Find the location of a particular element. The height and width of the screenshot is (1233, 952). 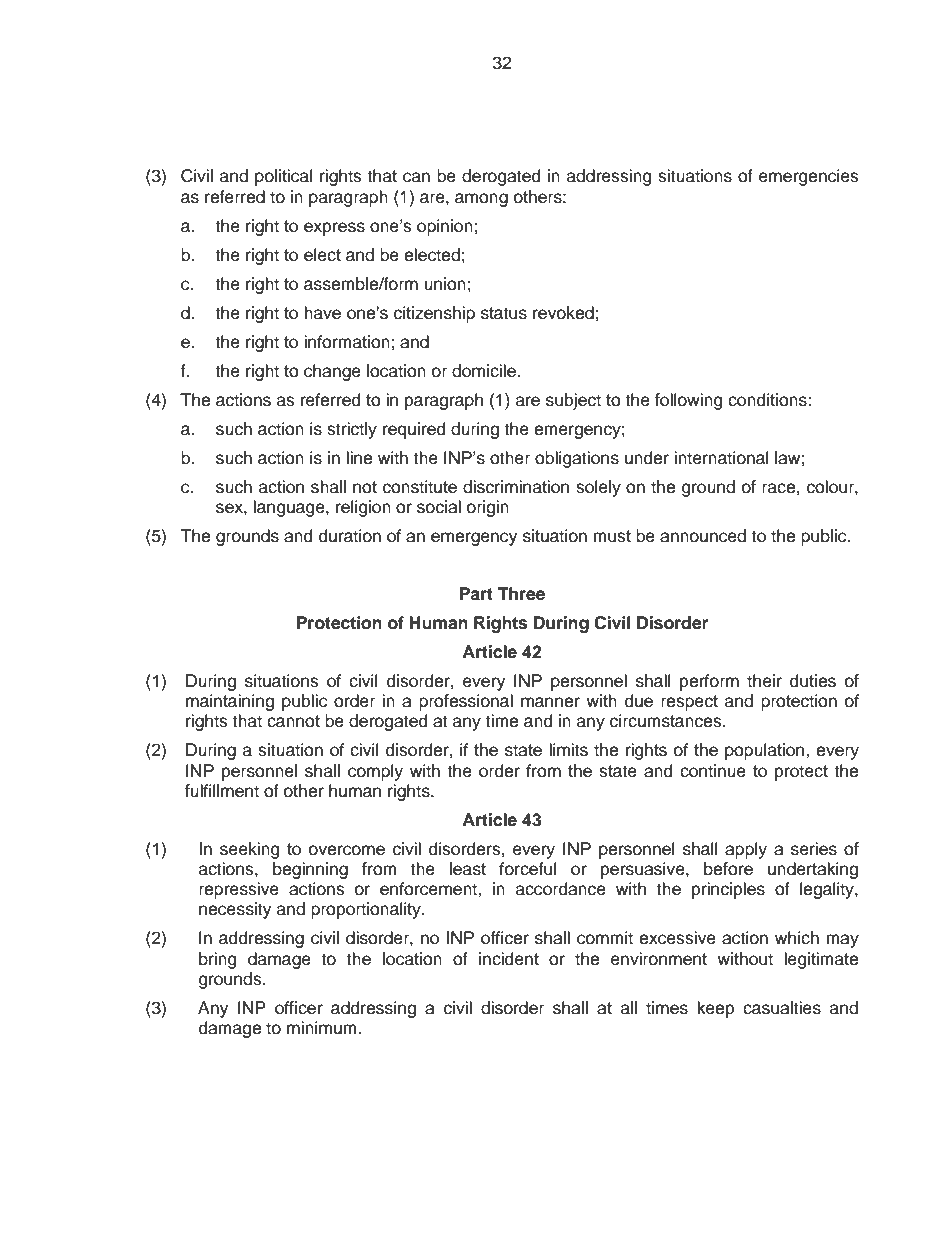

casualties is located at coordinates (782, 1008).
